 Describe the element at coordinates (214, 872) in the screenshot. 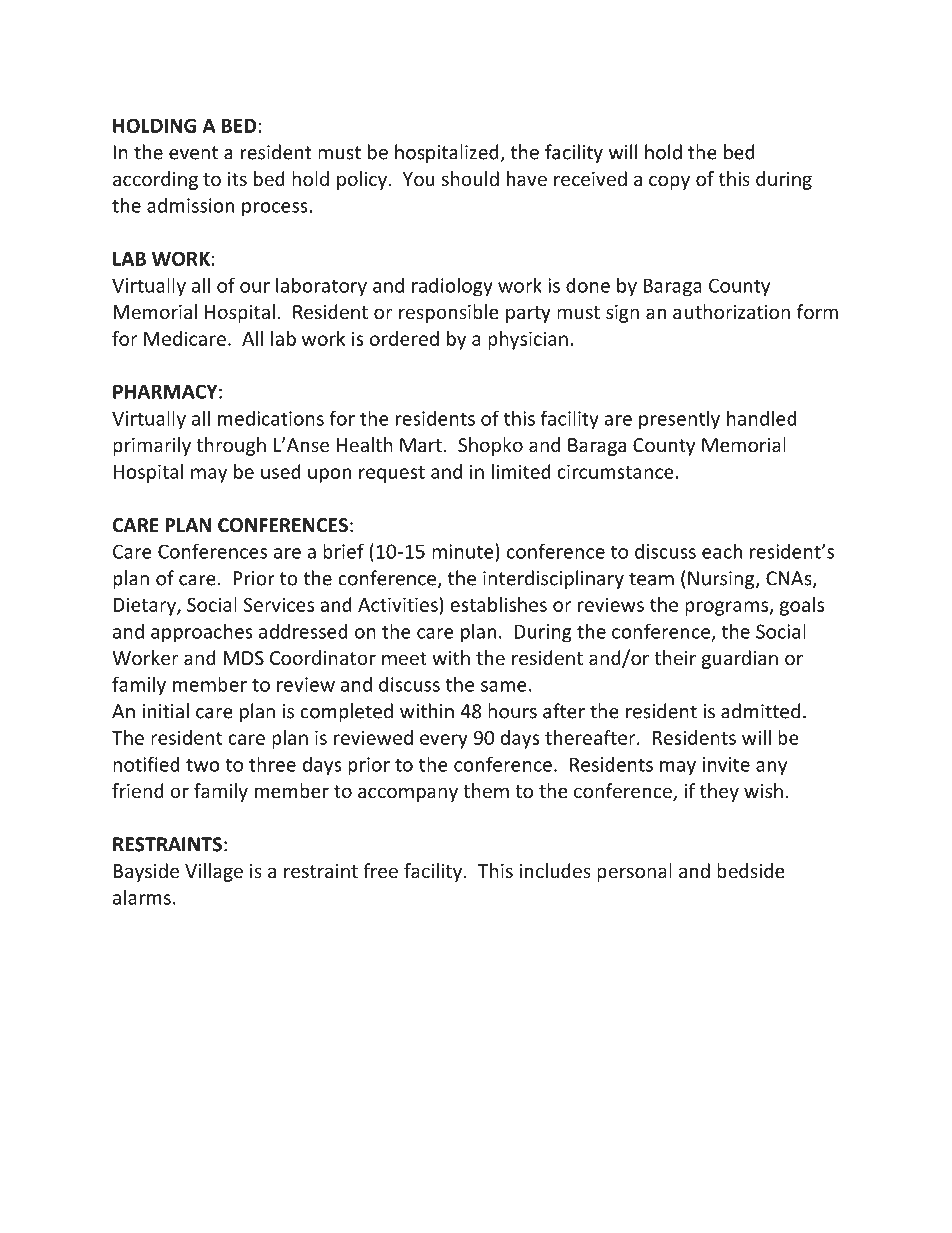

I see `Village` at that location.
